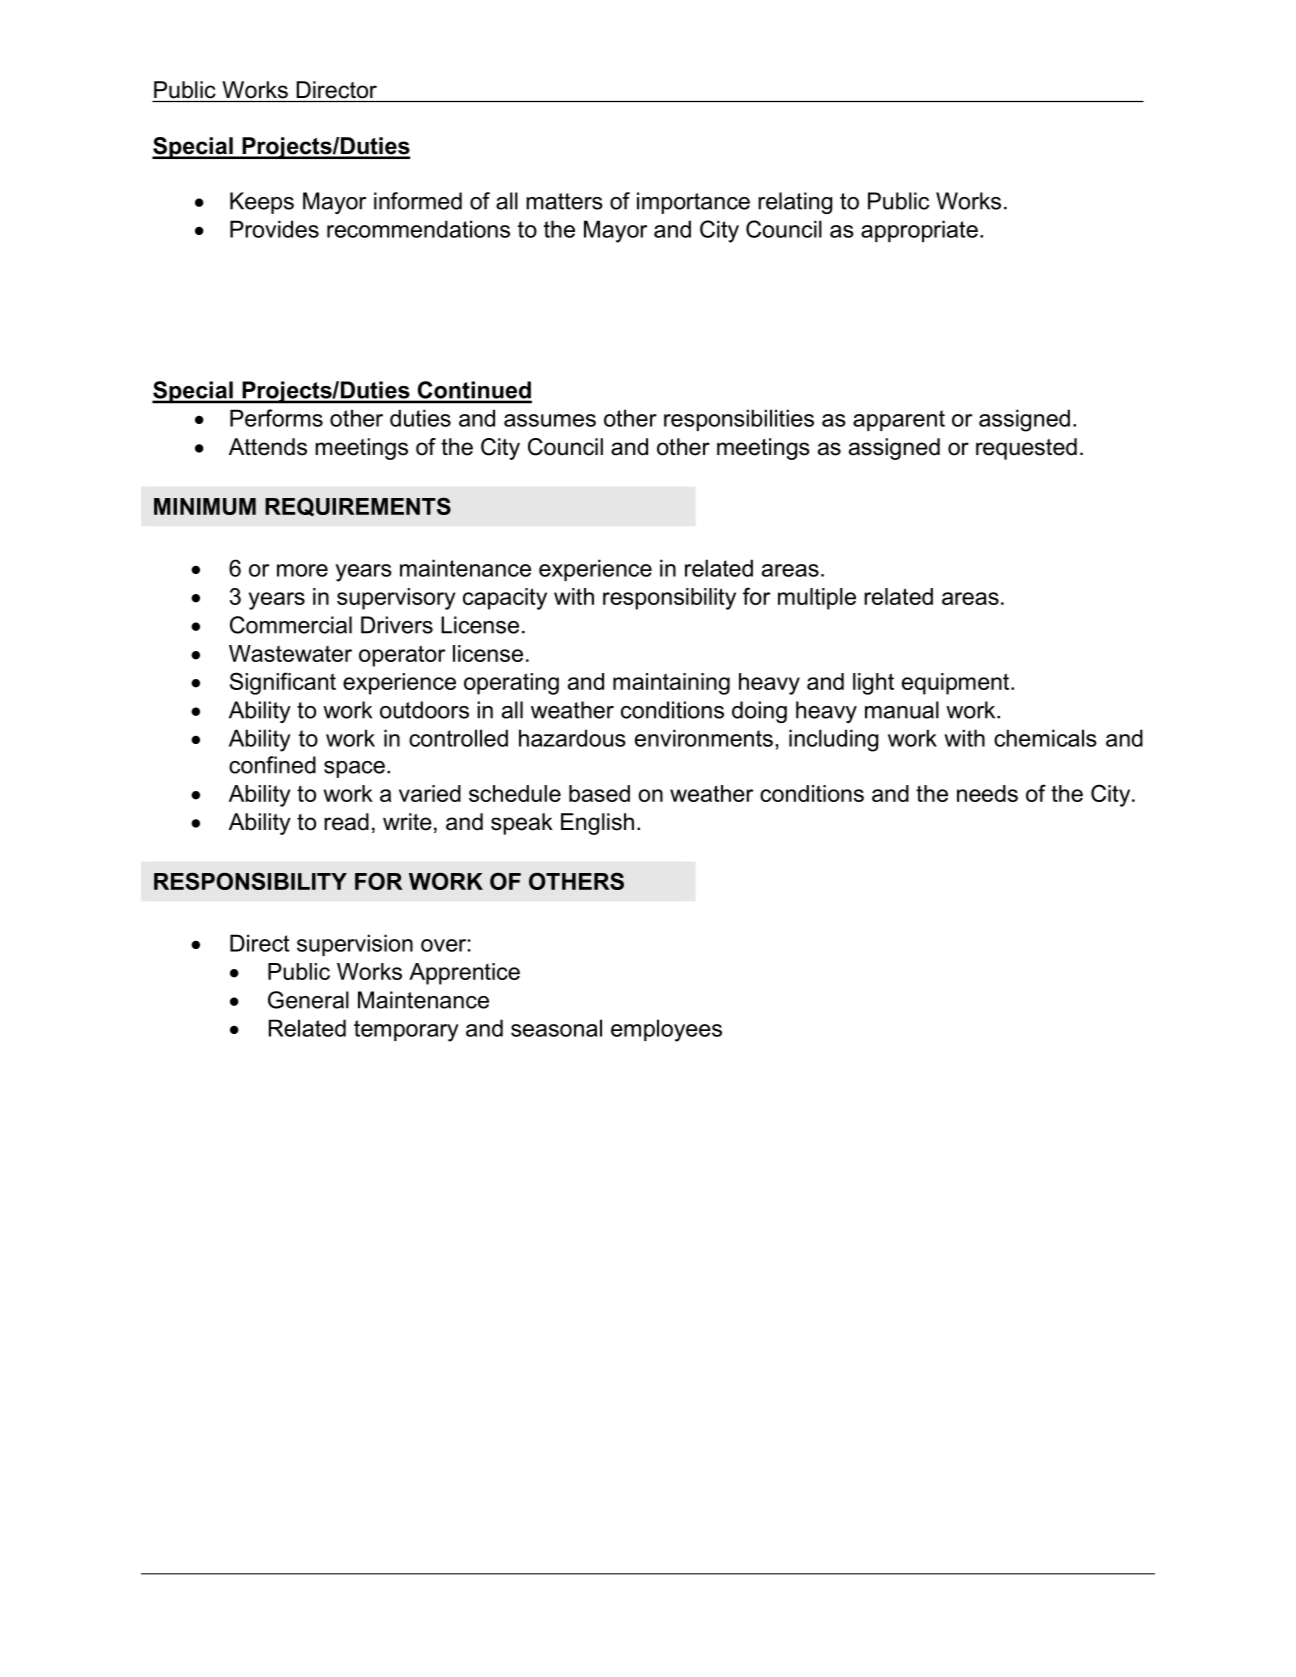 This screenshot has width=1296, height=1677. What do you see at coordinates (308, 1000) in the screenshot?
I see `General` at bounding box center [308, 1000].
